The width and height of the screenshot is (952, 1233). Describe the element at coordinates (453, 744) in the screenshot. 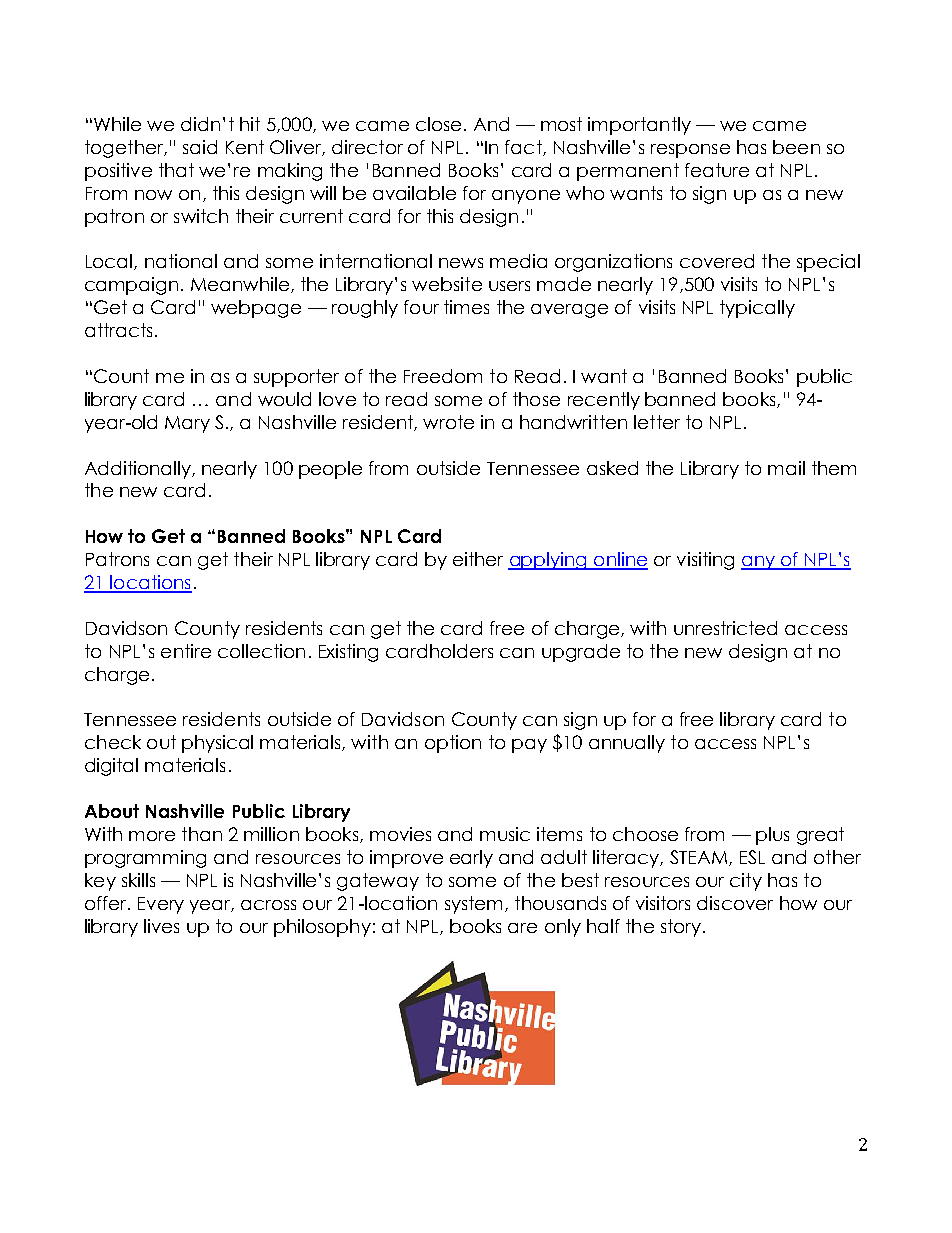

I see `option` at that location.
